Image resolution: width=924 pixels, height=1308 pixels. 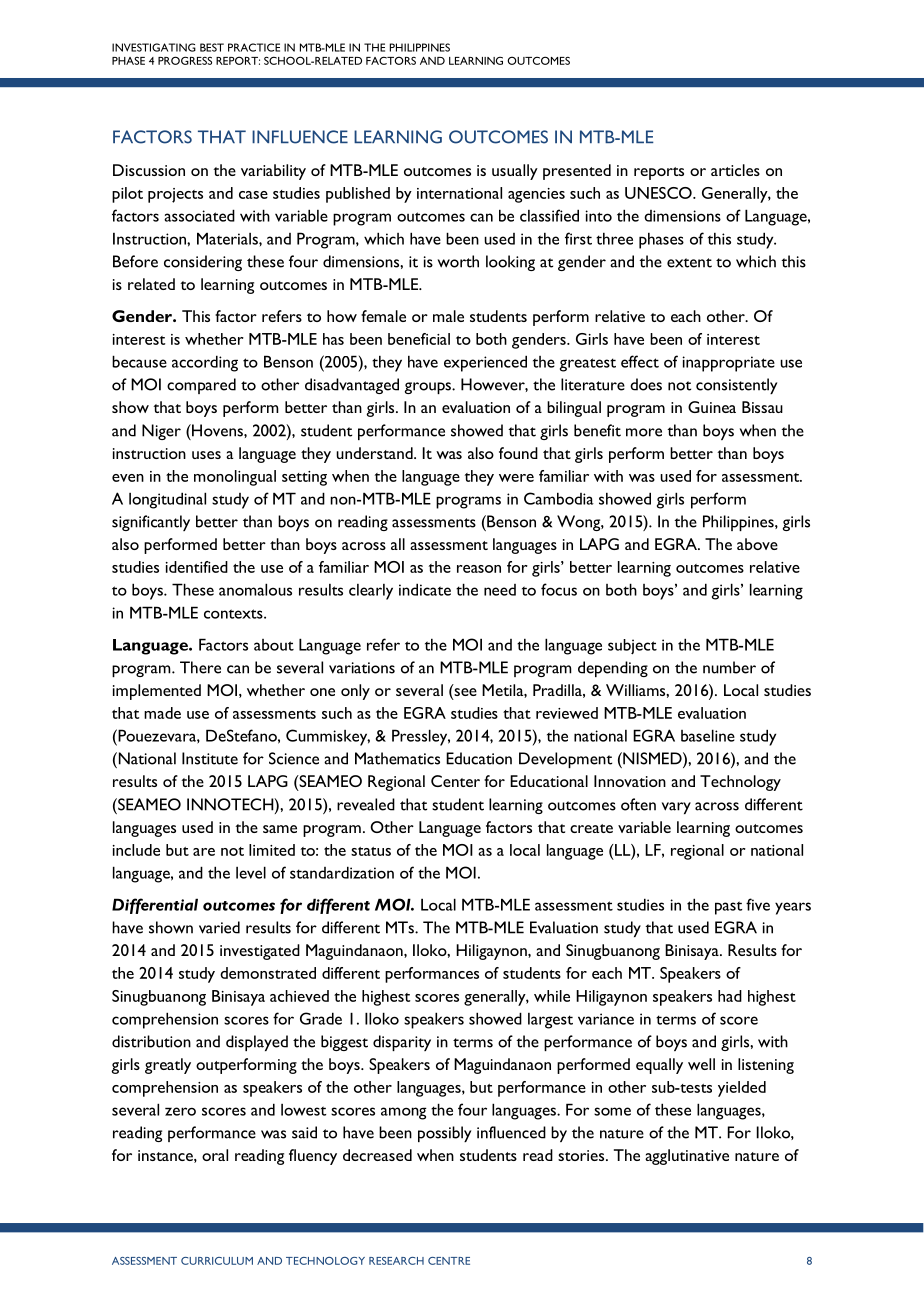 What do you see at coordinates (185, 60) in the document?
I see `PROGRESS` at bounding box center [185, 60].
